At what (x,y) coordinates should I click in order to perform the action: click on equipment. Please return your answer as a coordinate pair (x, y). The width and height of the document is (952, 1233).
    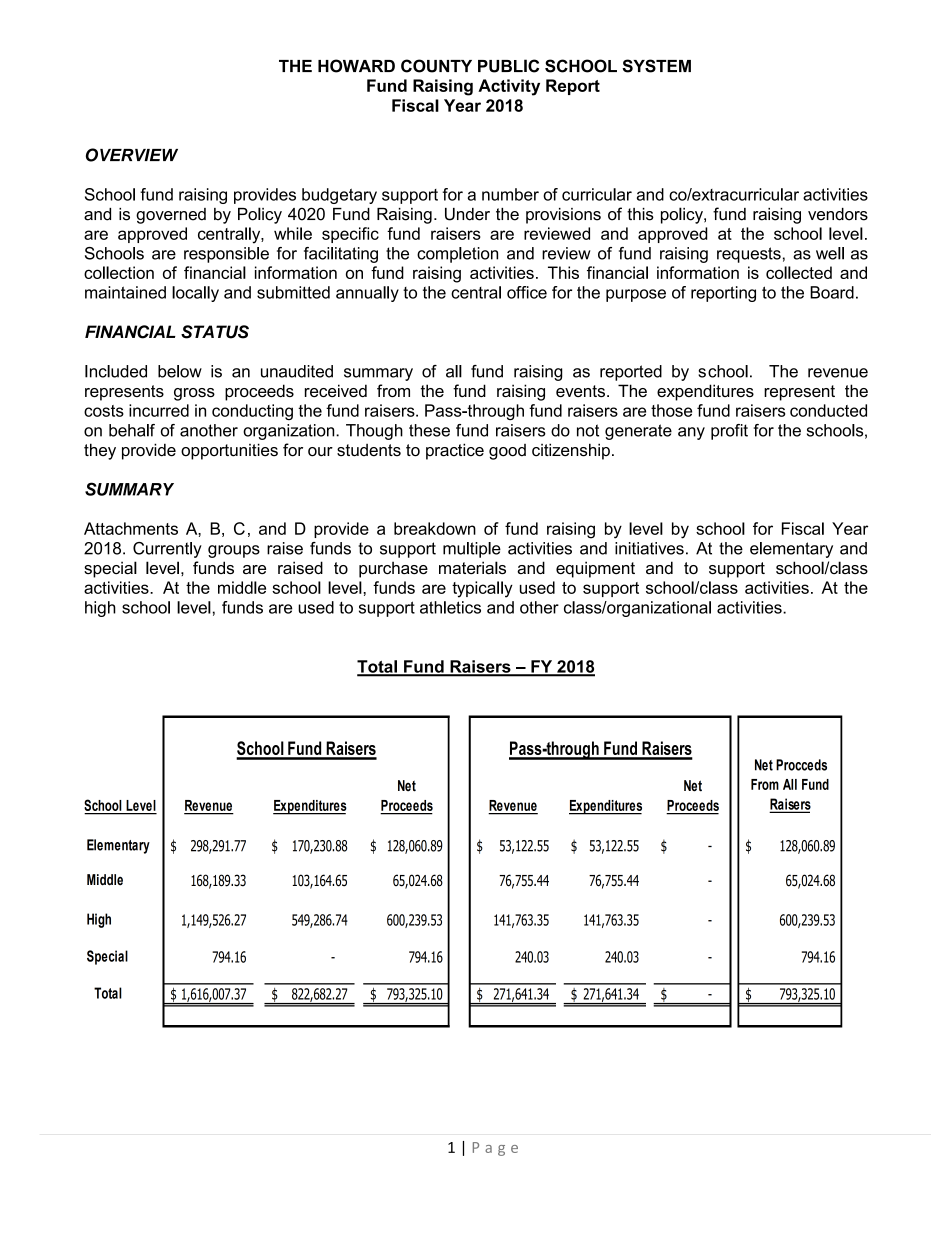
    Looking at the image, I should click on (595, 569).
